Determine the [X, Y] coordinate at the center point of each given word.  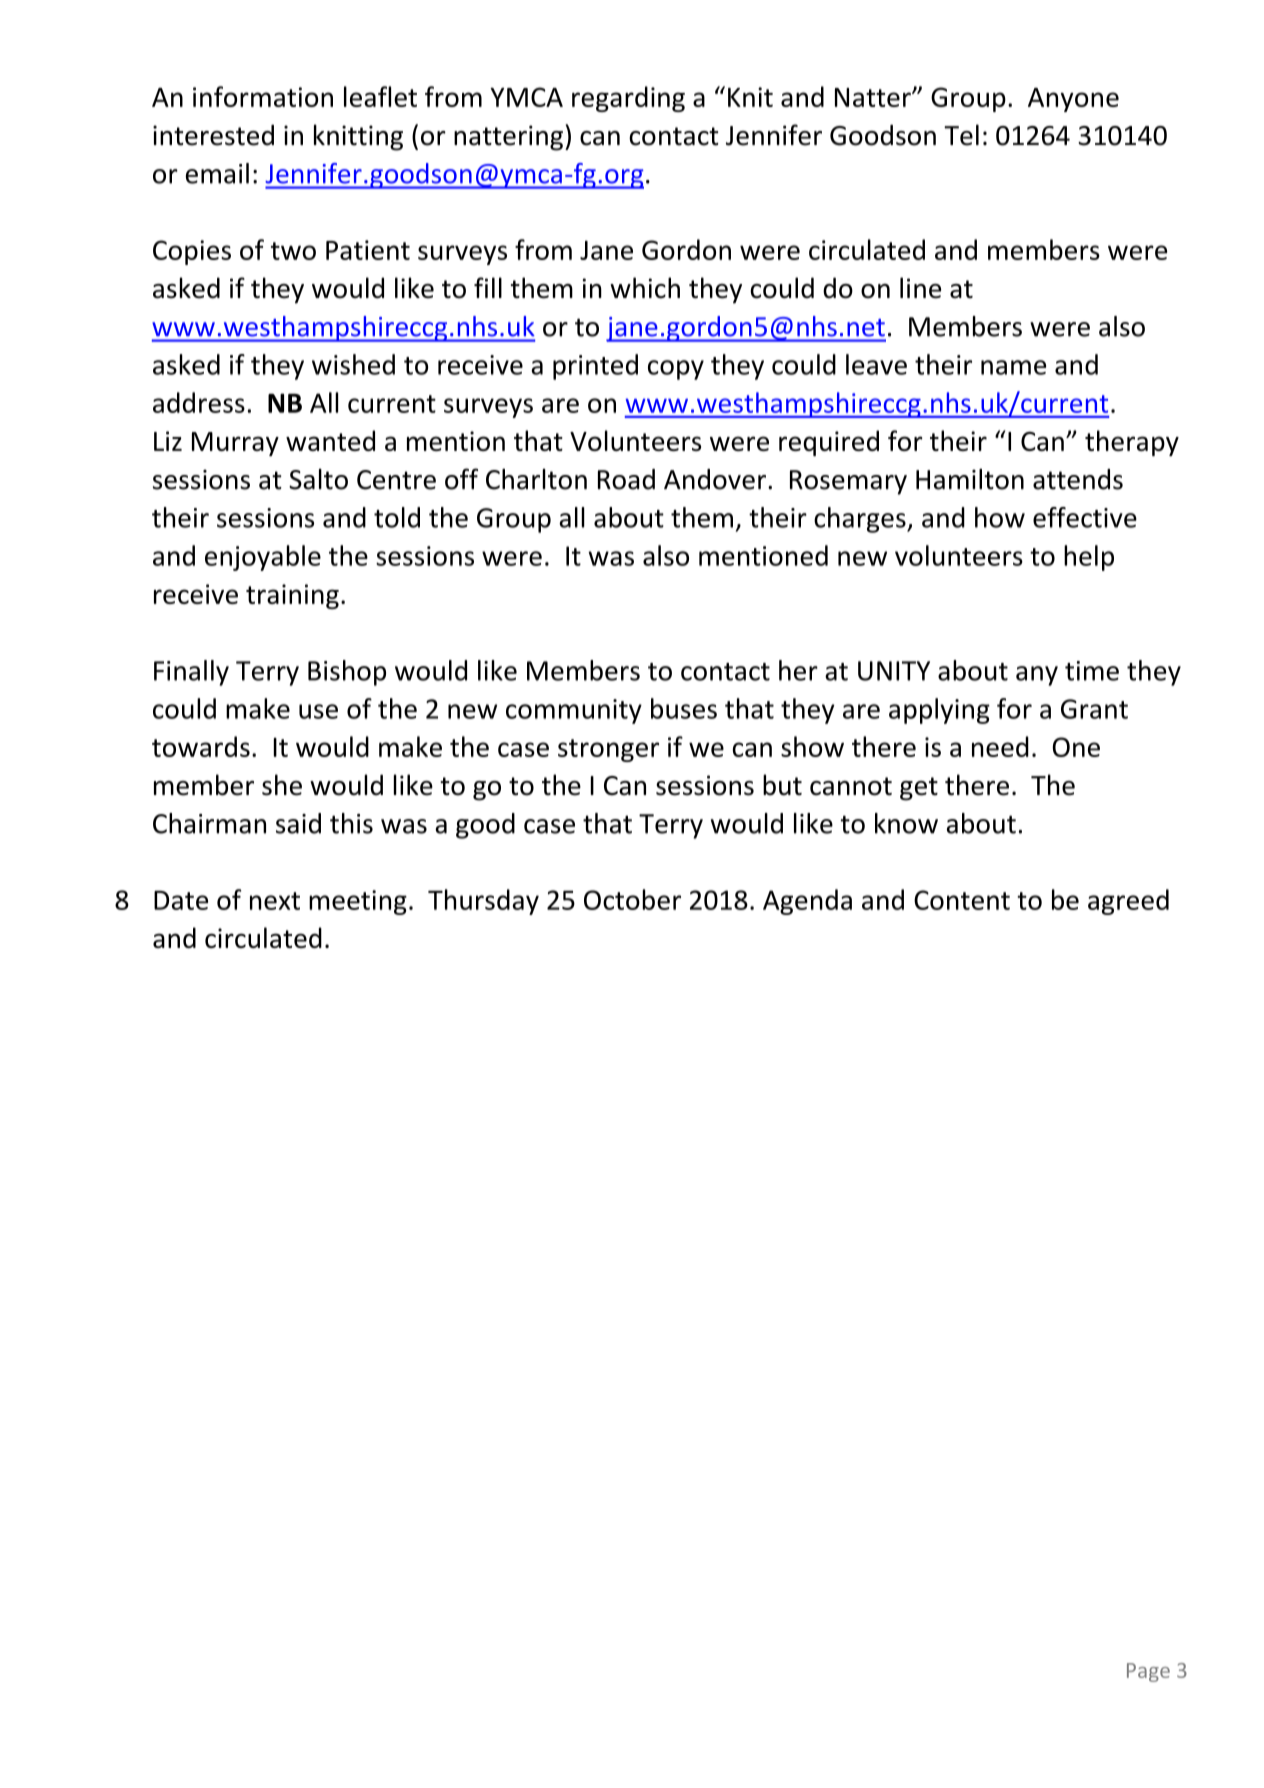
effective [1085, 517]
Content [962, 900]
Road [626, 479]
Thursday [483, 902]
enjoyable [263, 558]
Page [1148, 1672]
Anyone [1073, 100]
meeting [358, 902]
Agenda [807, 902]
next [275, 901]
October [632, 899]
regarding [628, 99]
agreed [1128, 902]
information [263, 96]
